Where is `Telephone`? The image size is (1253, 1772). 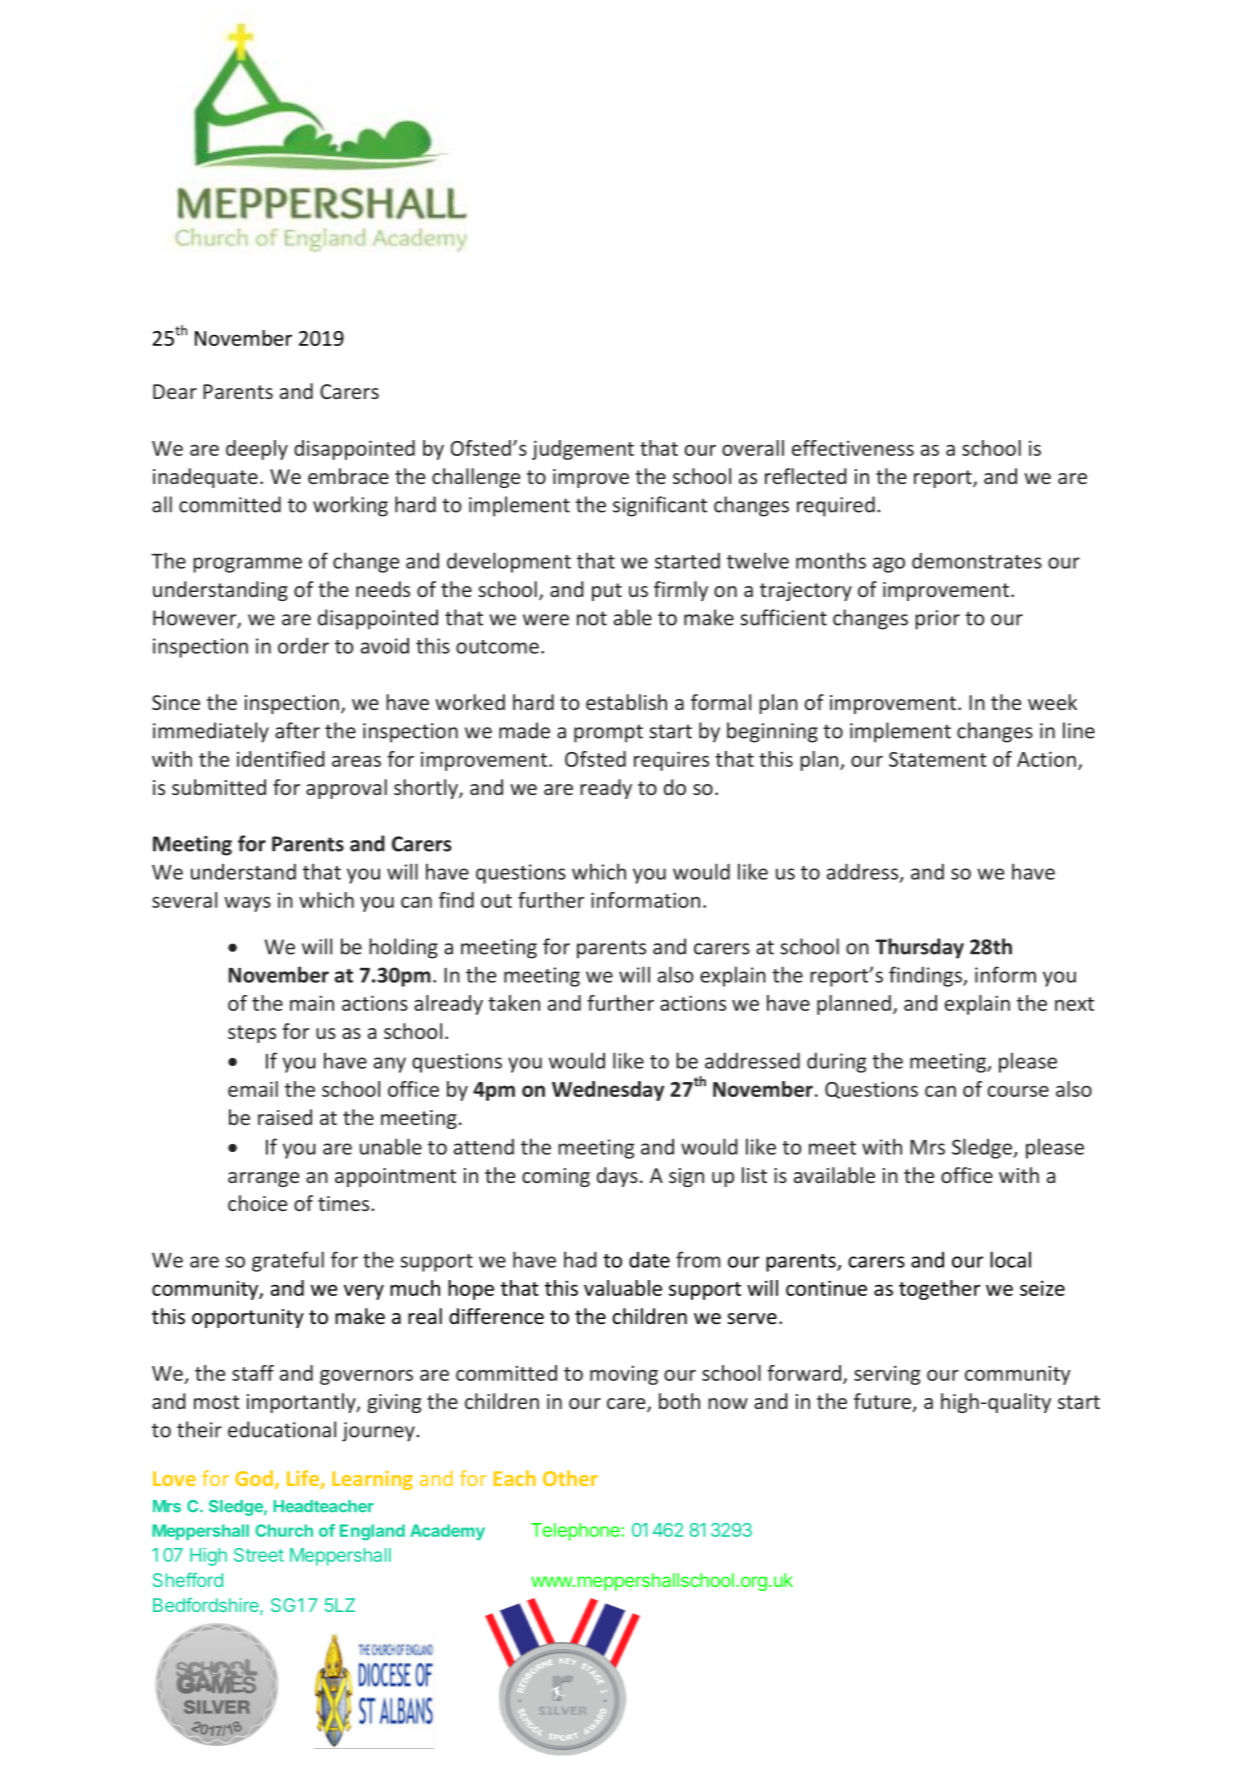 Telephone is located at coordinates (576, 1532).
